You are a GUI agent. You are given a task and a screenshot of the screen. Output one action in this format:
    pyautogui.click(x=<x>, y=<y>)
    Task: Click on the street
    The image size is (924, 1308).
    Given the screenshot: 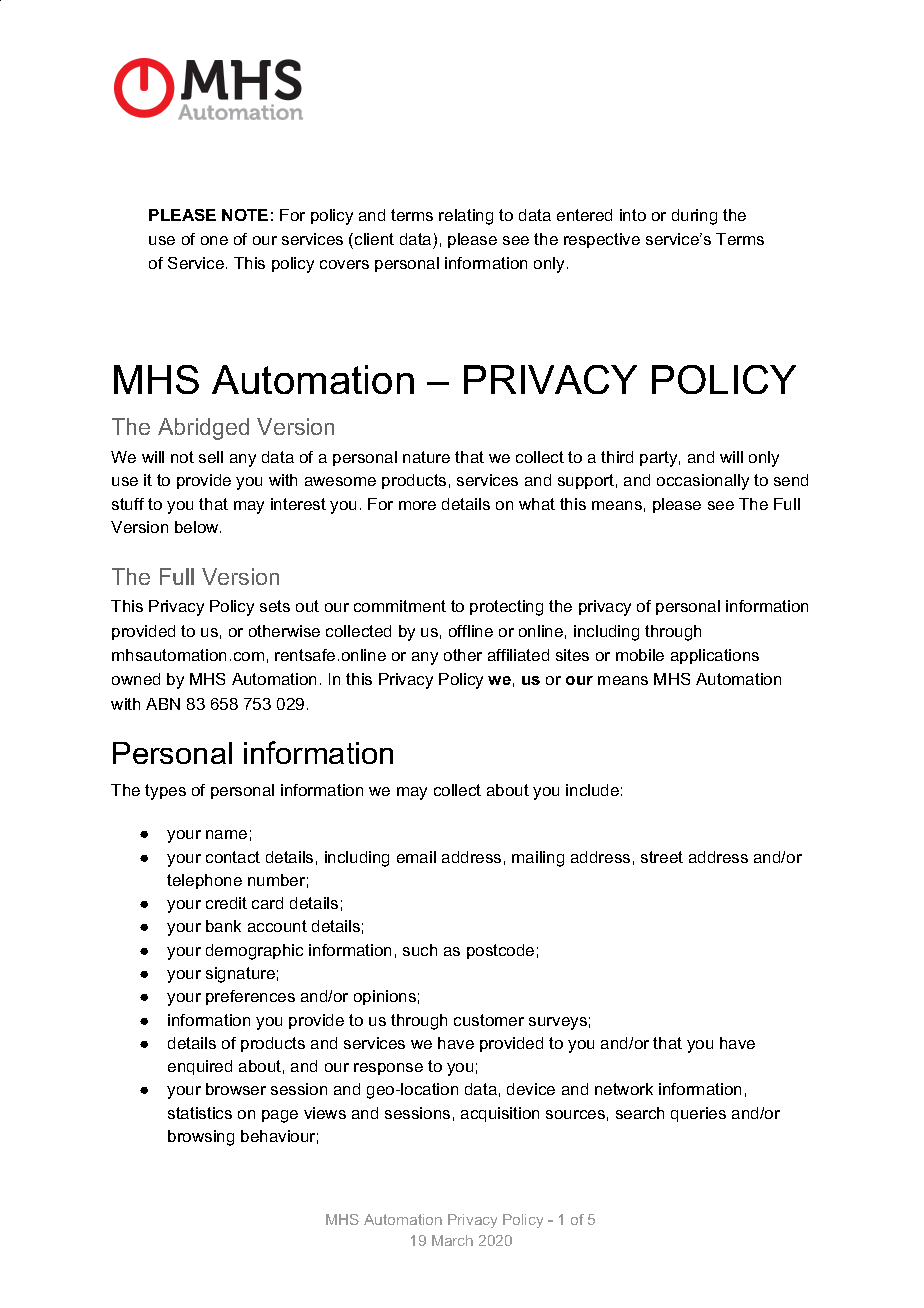 What is the action you would take?
    pyautogui.click(x=662, y=857)
